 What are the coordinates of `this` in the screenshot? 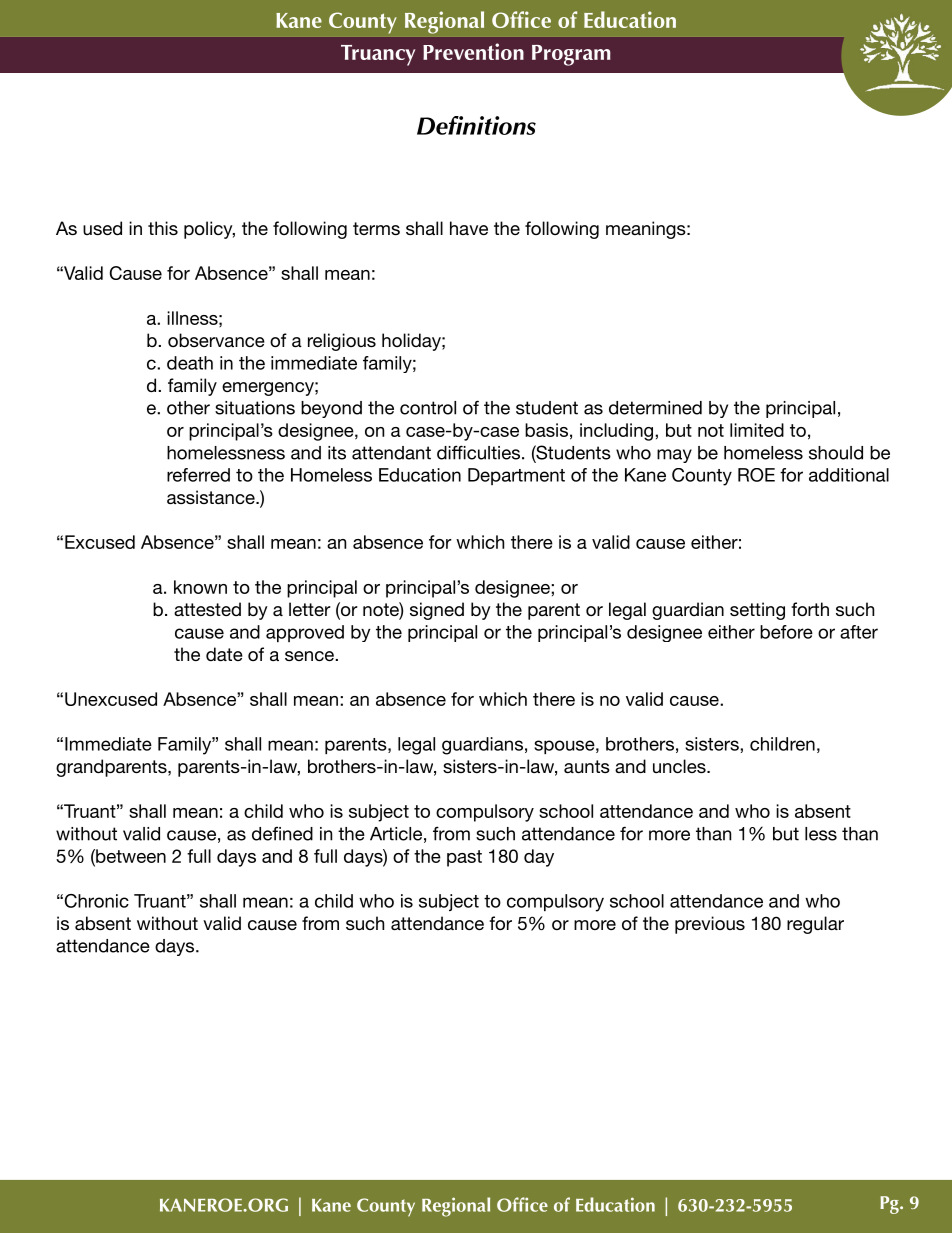 It's located at (163, 228).
